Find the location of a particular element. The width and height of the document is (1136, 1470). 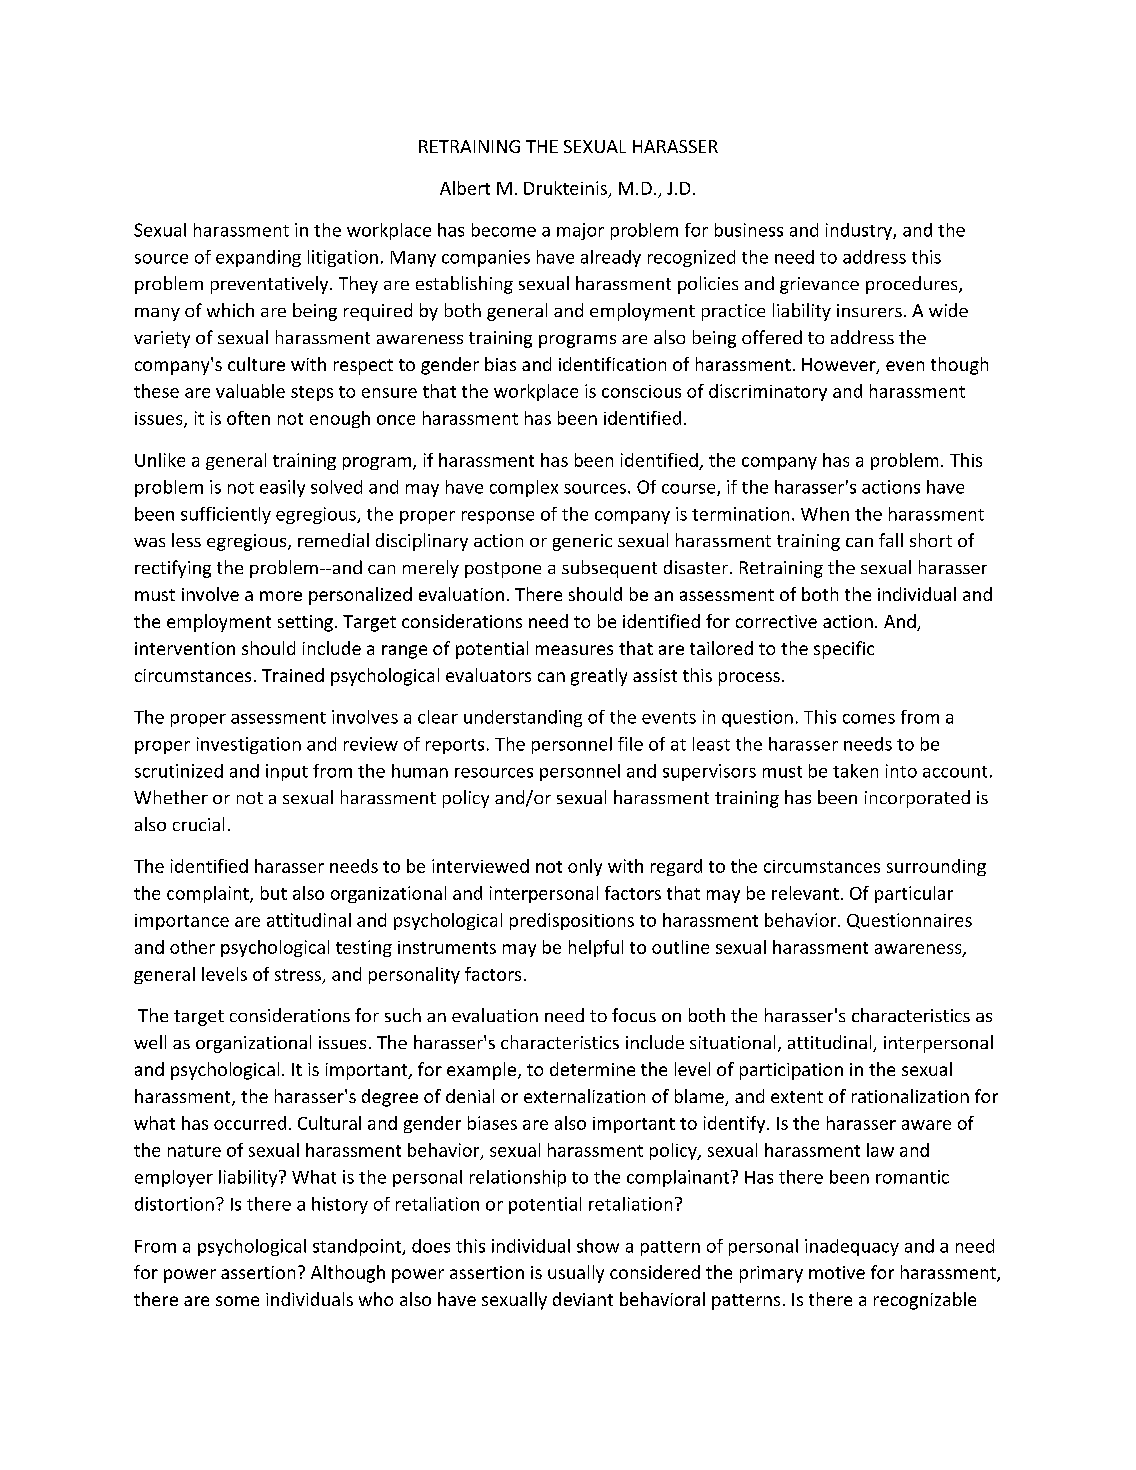

motive is located at coordinates (837, 1272).
